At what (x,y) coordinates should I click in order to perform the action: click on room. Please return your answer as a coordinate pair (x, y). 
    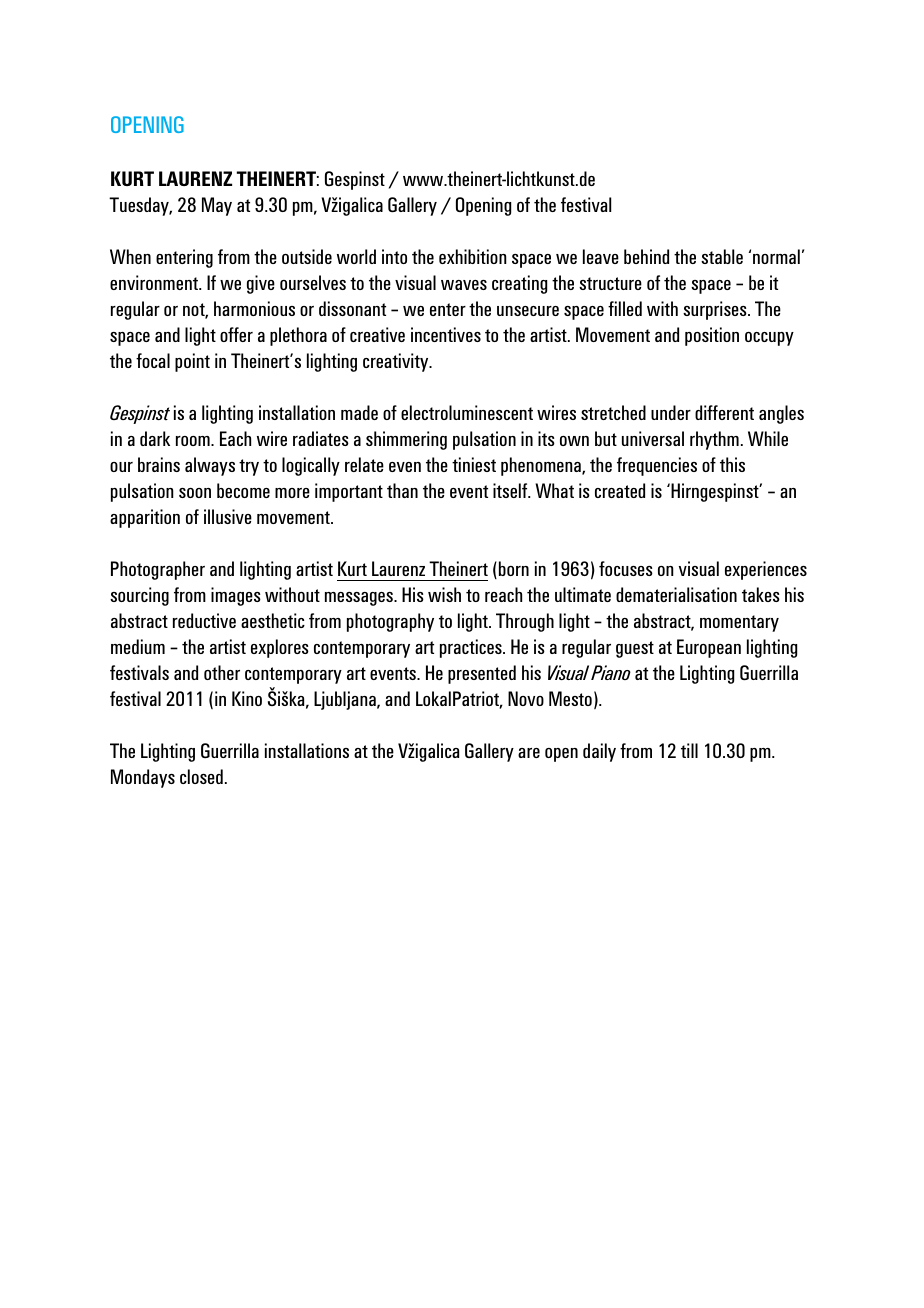
    Looking at the image, I should click on (194, 441).
